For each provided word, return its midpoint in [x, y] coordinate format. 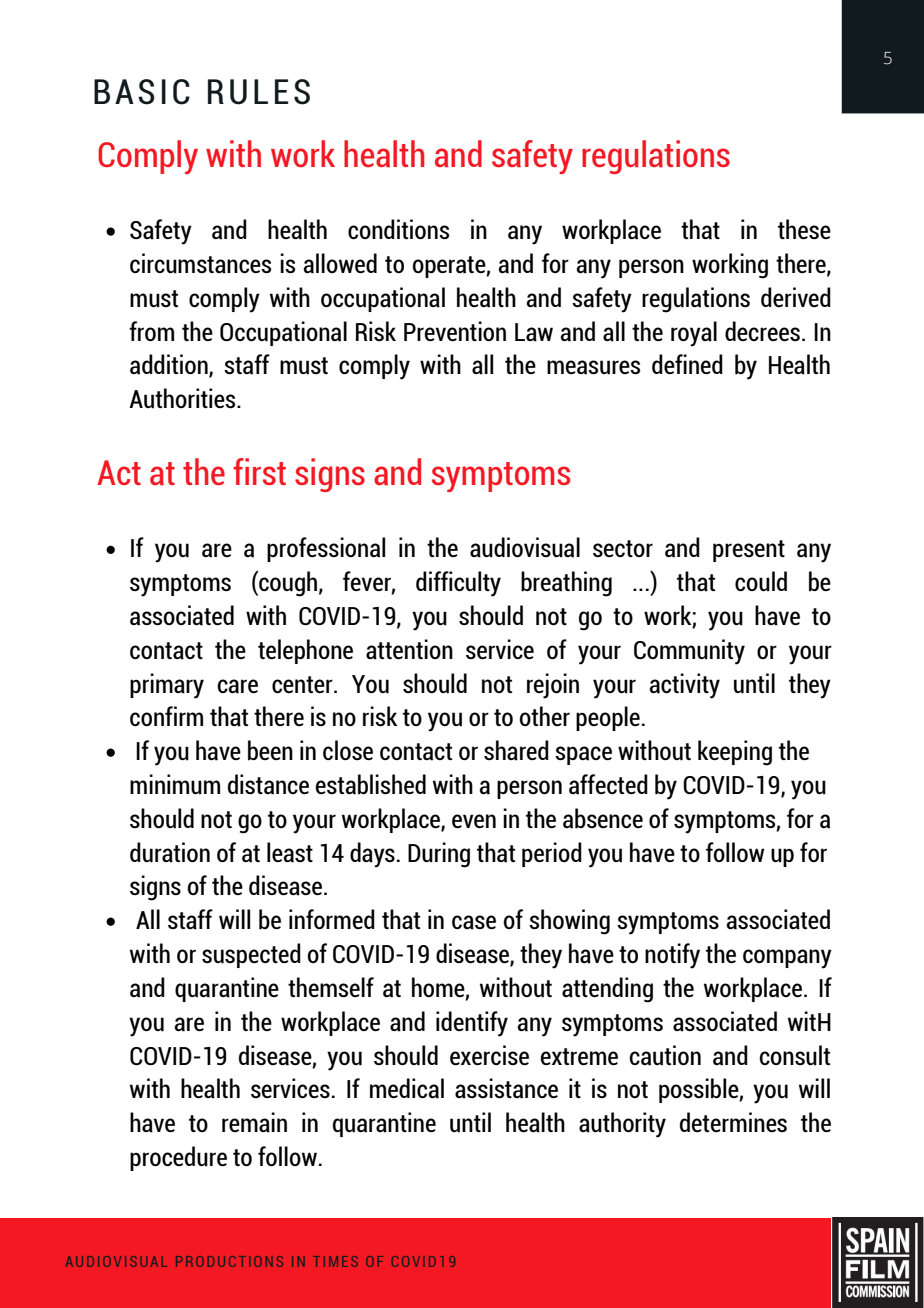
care [237, 686]
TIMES [335, 1261]
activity [684, 686]
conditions [398, 229]
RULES [259, 92]
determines [733, 1122]
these [804, 229]
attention [409, 649]
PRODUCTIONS [229, 1261]
